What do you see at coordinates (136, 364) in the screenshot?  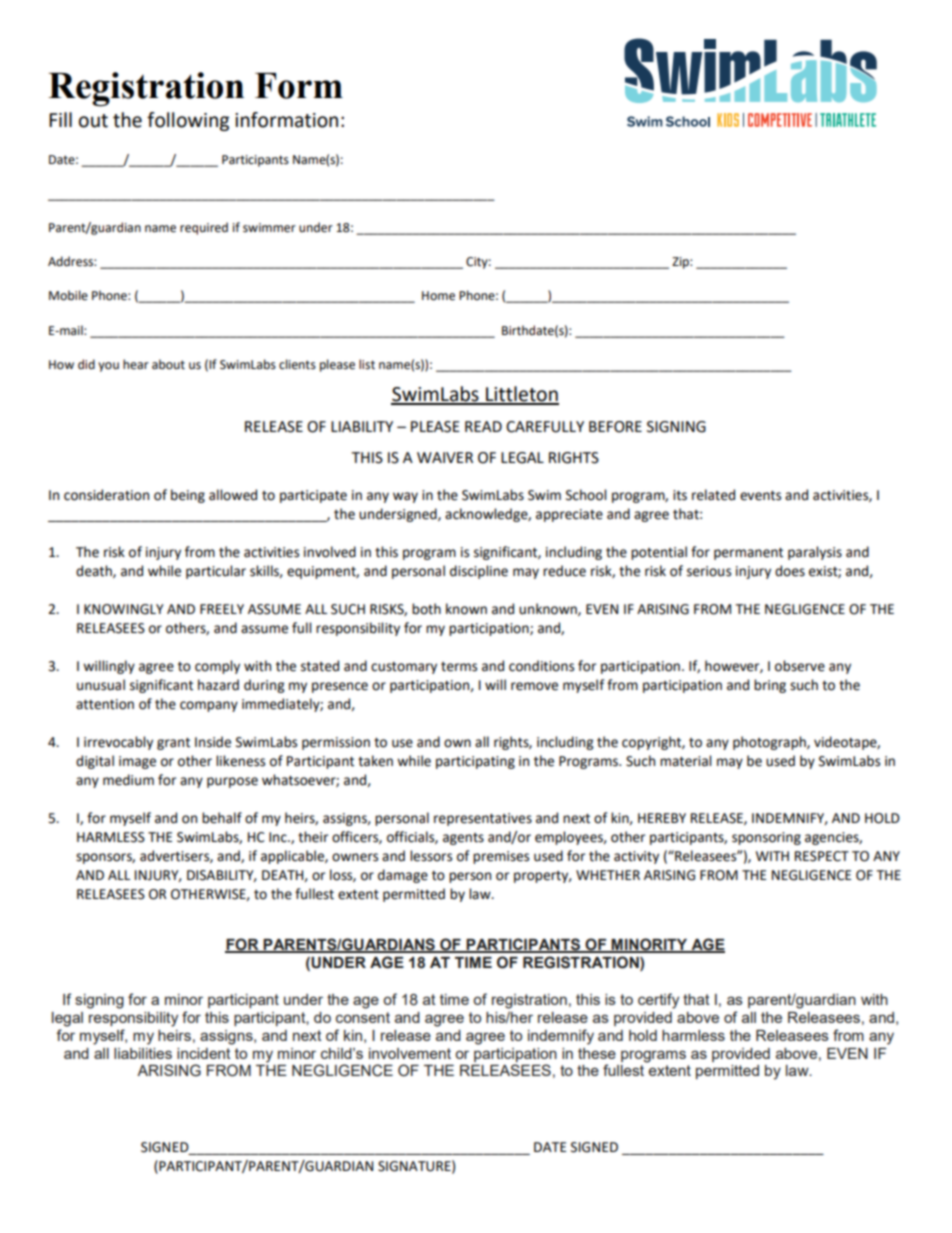 I see `hear` at bounding box center [136, 364].
